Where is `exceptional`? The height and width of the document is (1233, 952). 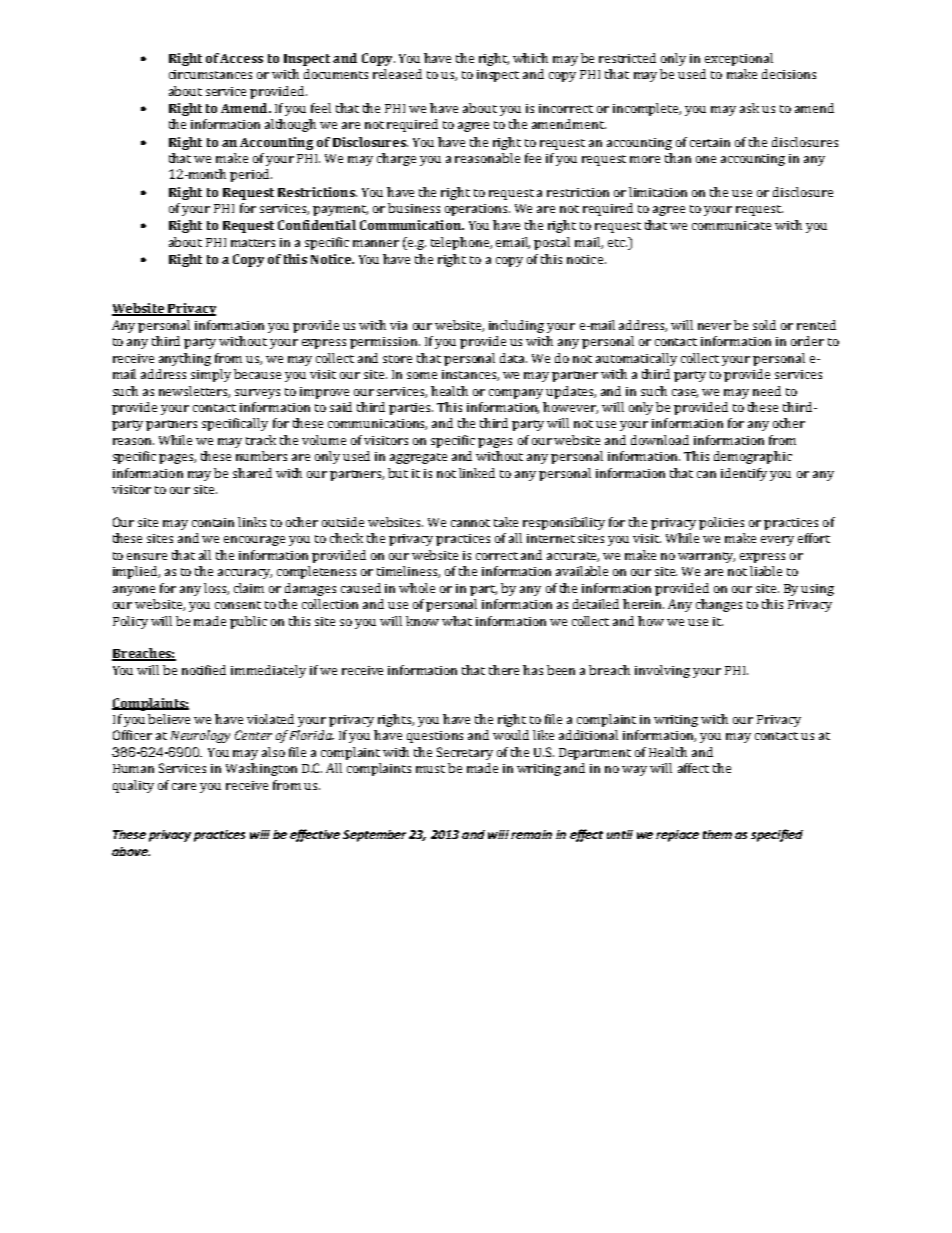 exceptional is located at coordinates (739, 59).
